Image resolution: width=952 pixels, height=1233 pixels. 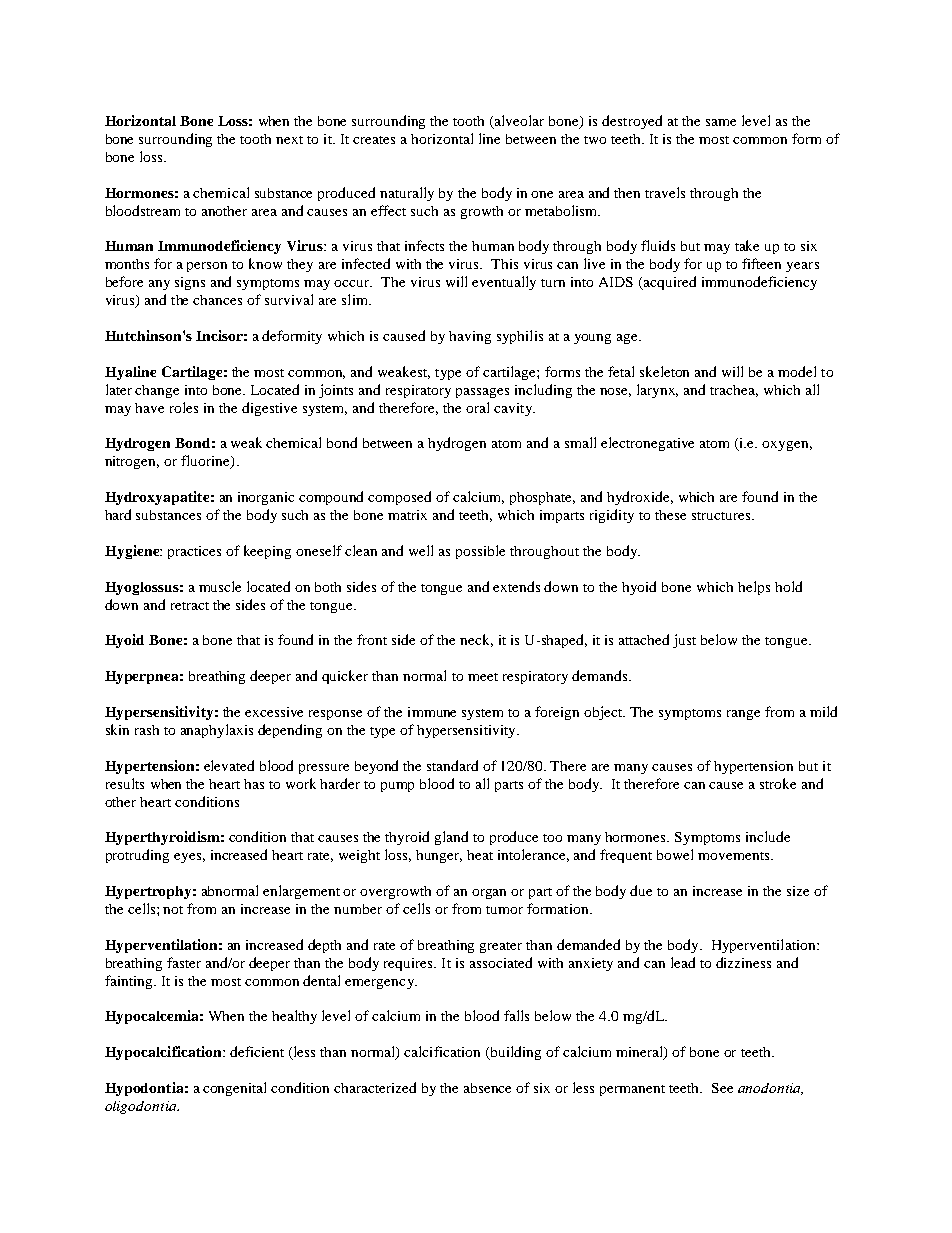 What do you see at coordinates (721, 122) in the screenshot?
I see `same` at bounding box center [721, 122].
